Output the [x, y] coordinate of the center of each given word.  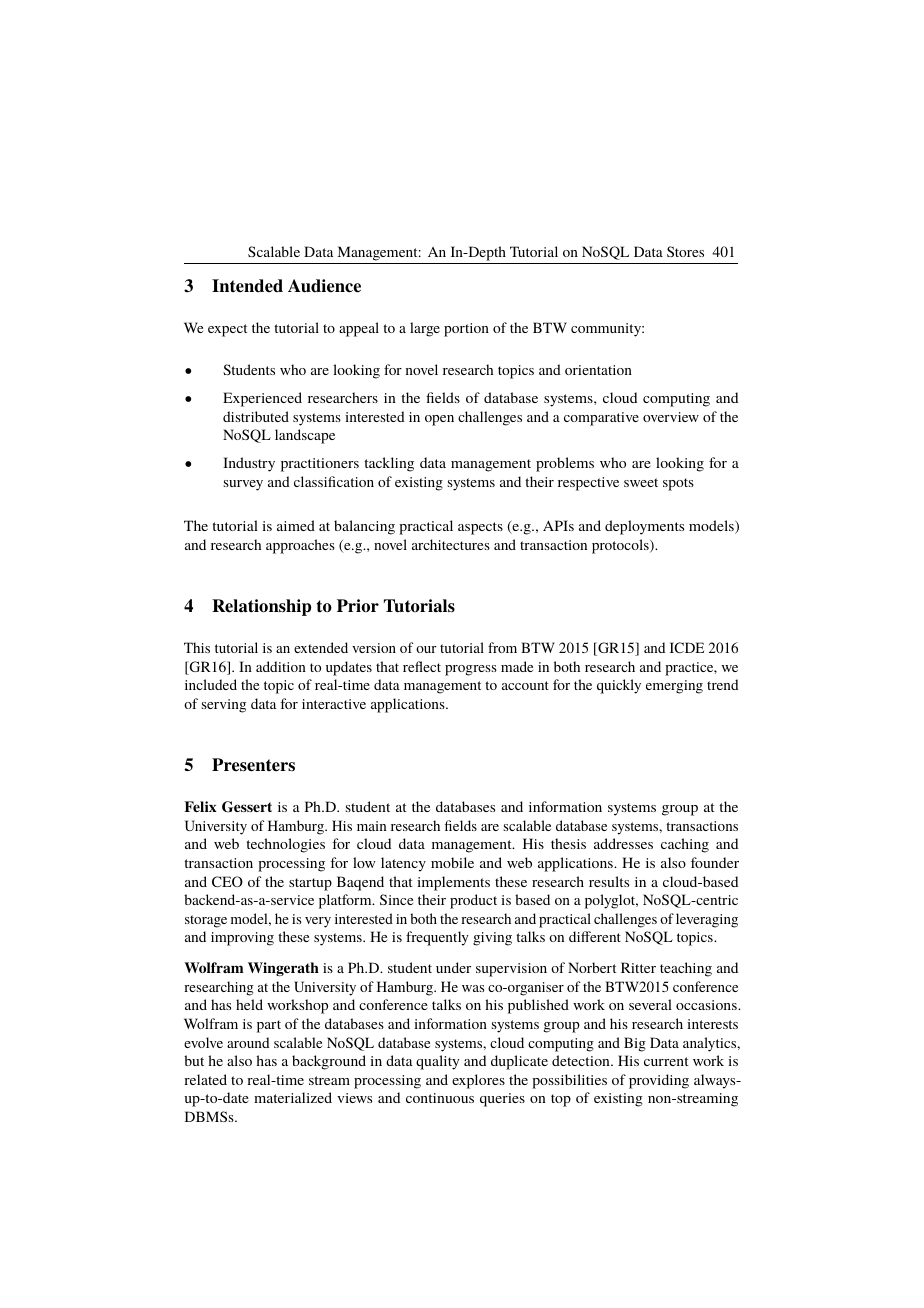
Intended [247, 286]
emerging [674, 687]
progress [471, 670]
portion [466, 330]
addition [281, 666]
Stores [685, 251]
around [248, 1042]
